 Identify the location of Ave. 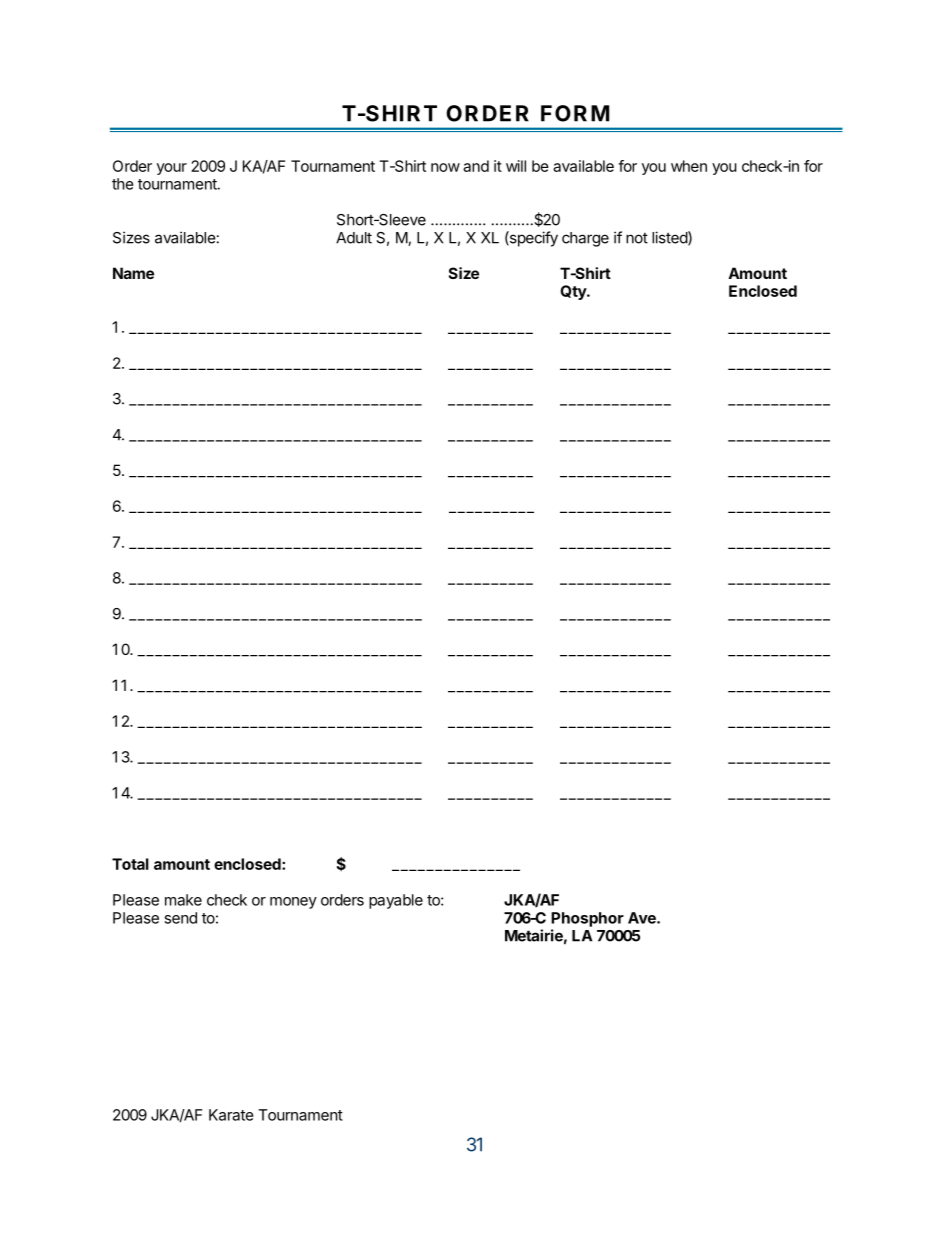
(643, 918).
